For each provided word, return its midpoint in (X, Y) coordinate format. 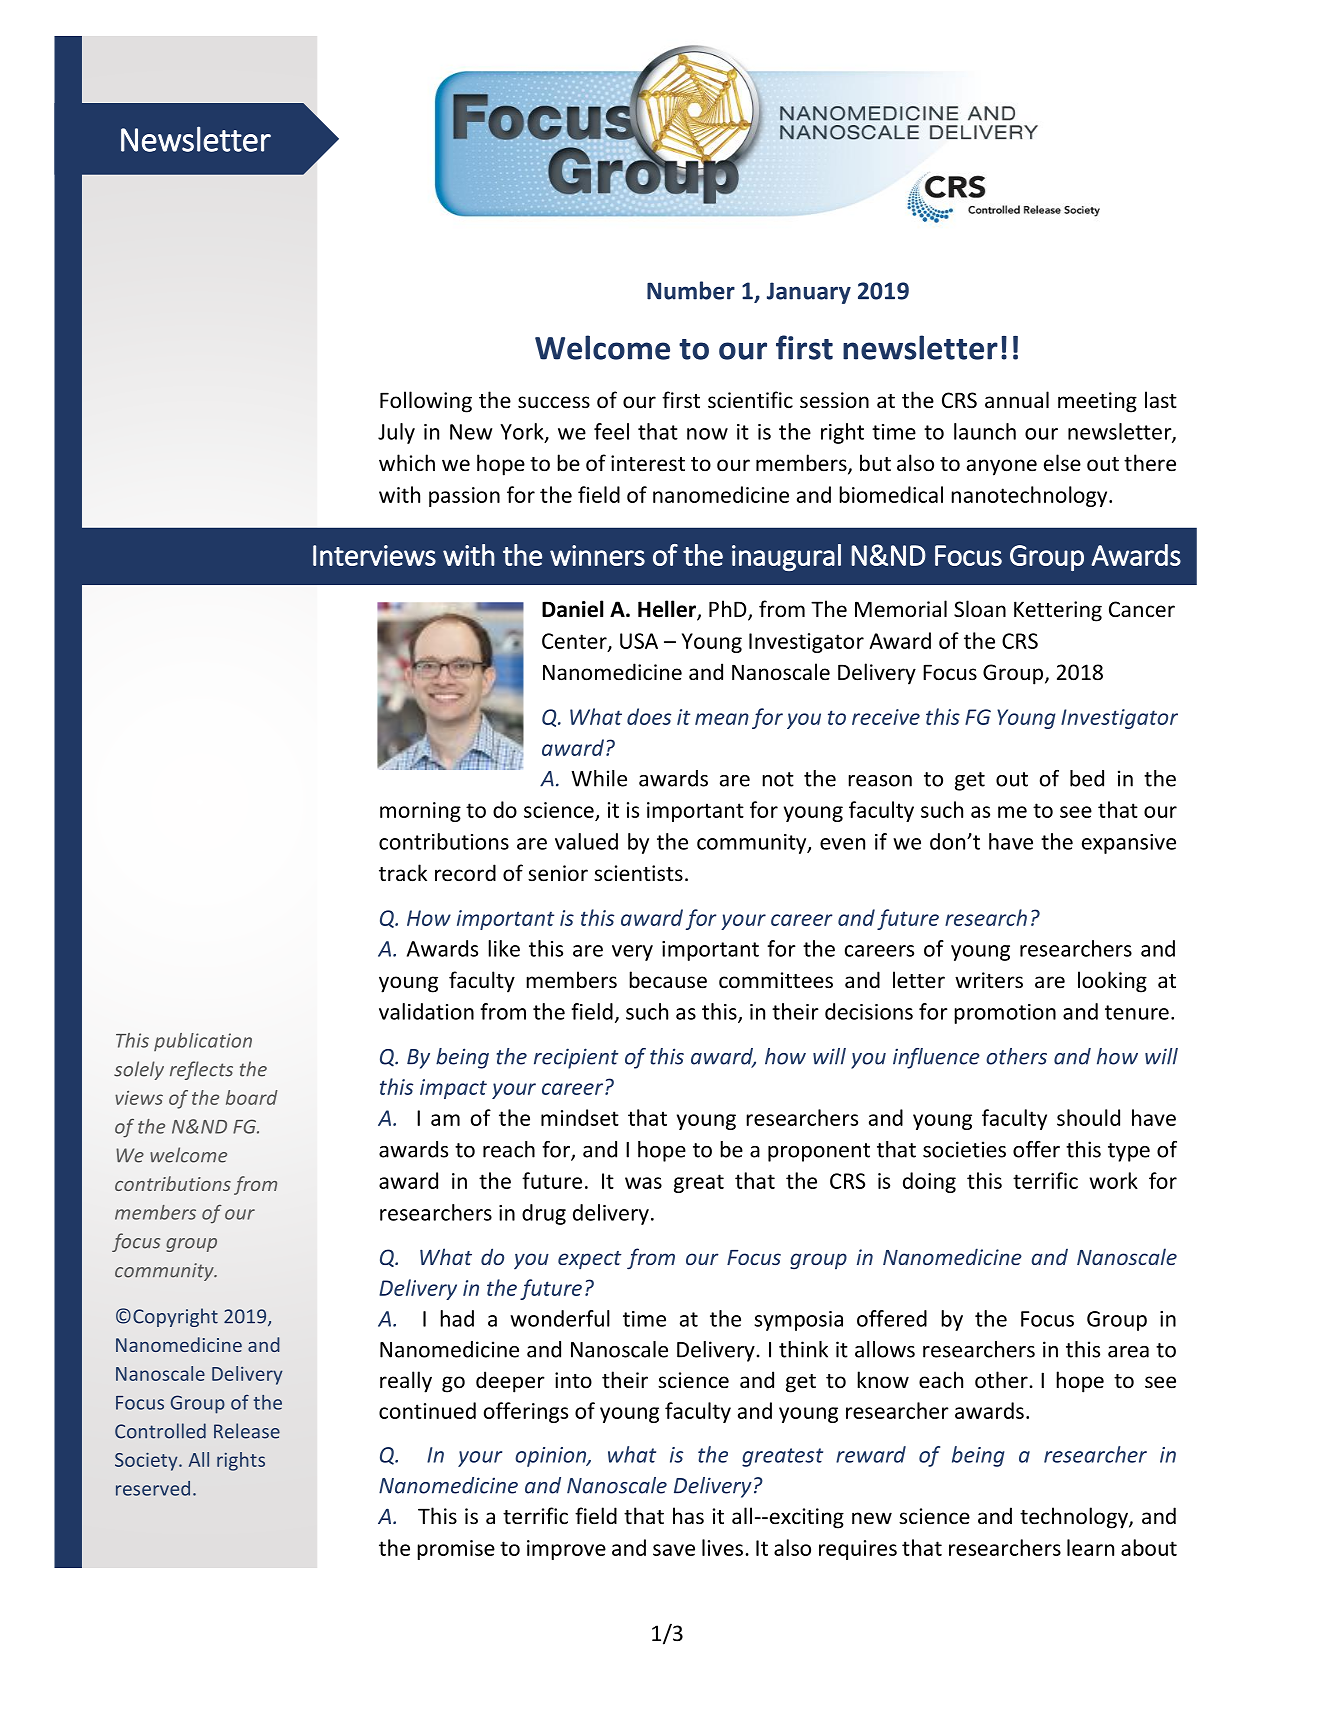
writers (989, 980)
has (688, 1516)
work (1113, 1180)
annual (1017, 399)
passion (464, 497)
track (403, 873)
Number (691, 290)
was (643, 1183)
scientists (638, 873)
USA (639, 641)
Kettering (1058, 611)
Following (426, 402)
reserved (153, 1488)
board (252, 1097)
